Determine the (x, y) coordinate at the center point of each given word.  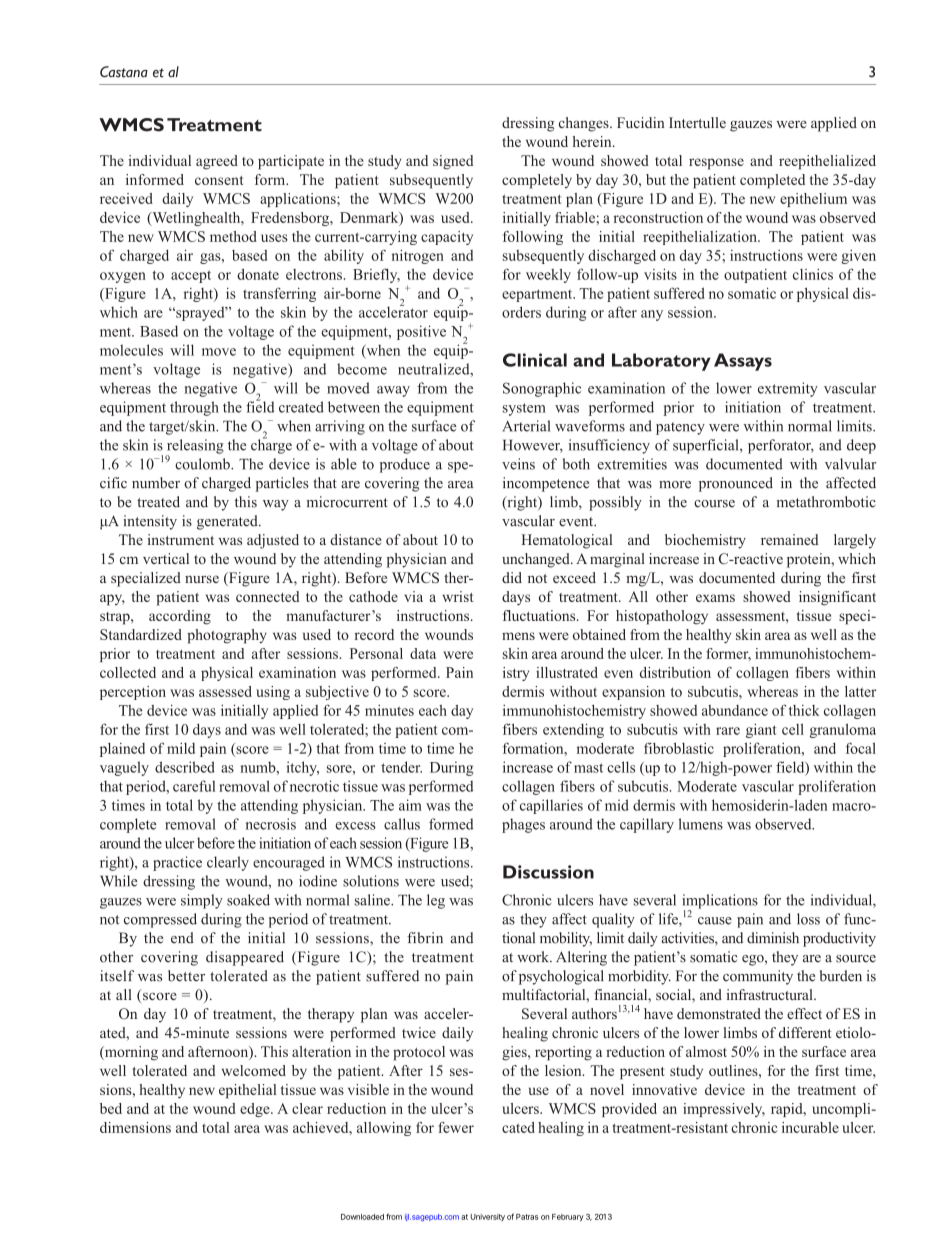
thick (804, 710)
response (716, 164)
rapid (788, 1110)
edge (256, 1110)
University (488, 1217)
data (423, 653)
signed (453, 162)
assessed (225, 691)
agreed (217, 162)
